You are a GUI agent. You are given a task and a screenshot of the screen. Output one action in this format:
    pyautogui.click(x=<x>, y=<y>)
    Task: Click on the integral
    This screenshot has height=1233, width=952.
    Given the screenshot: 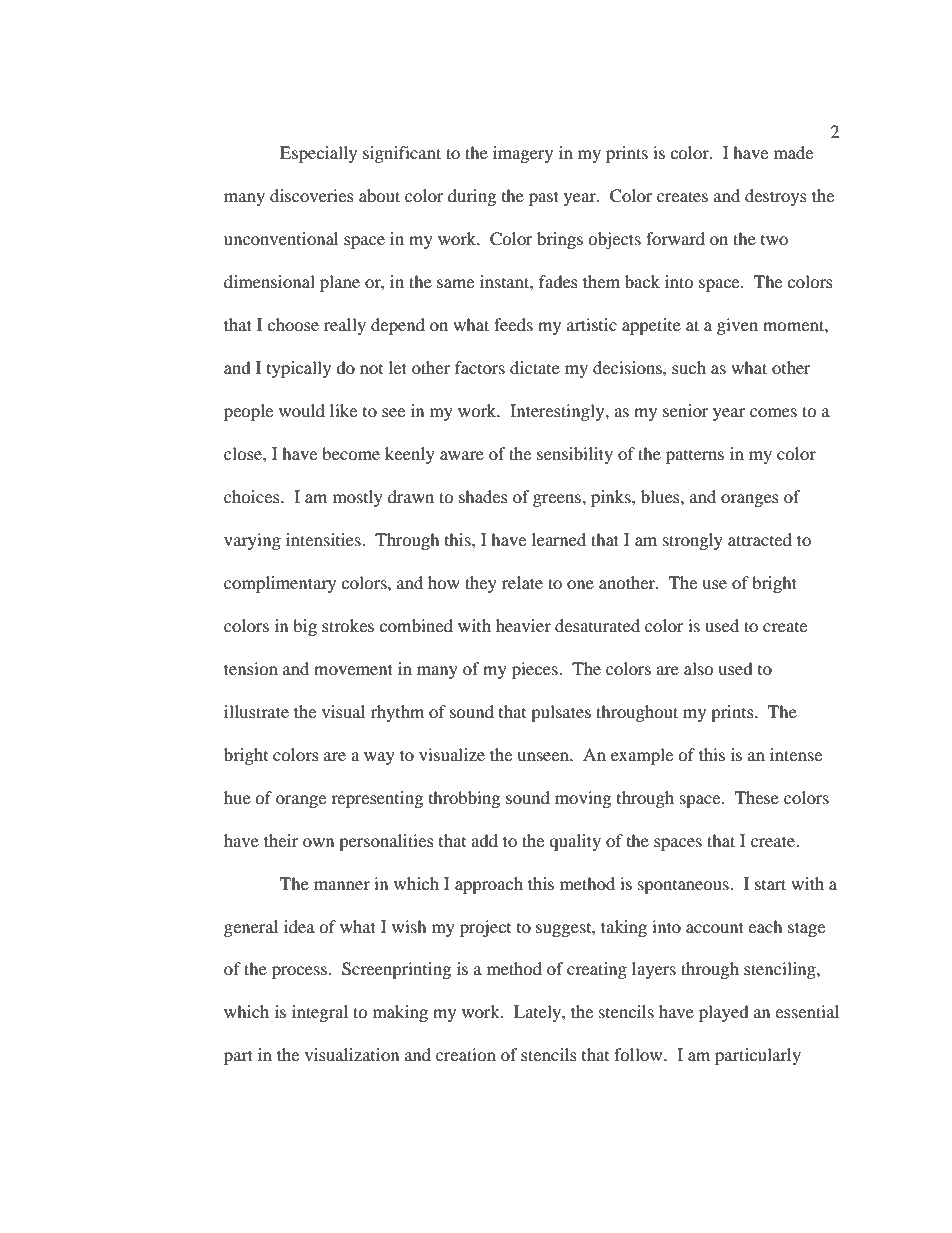 What is the action you would take?
    pyautogui.click(x=320, y=1013)
